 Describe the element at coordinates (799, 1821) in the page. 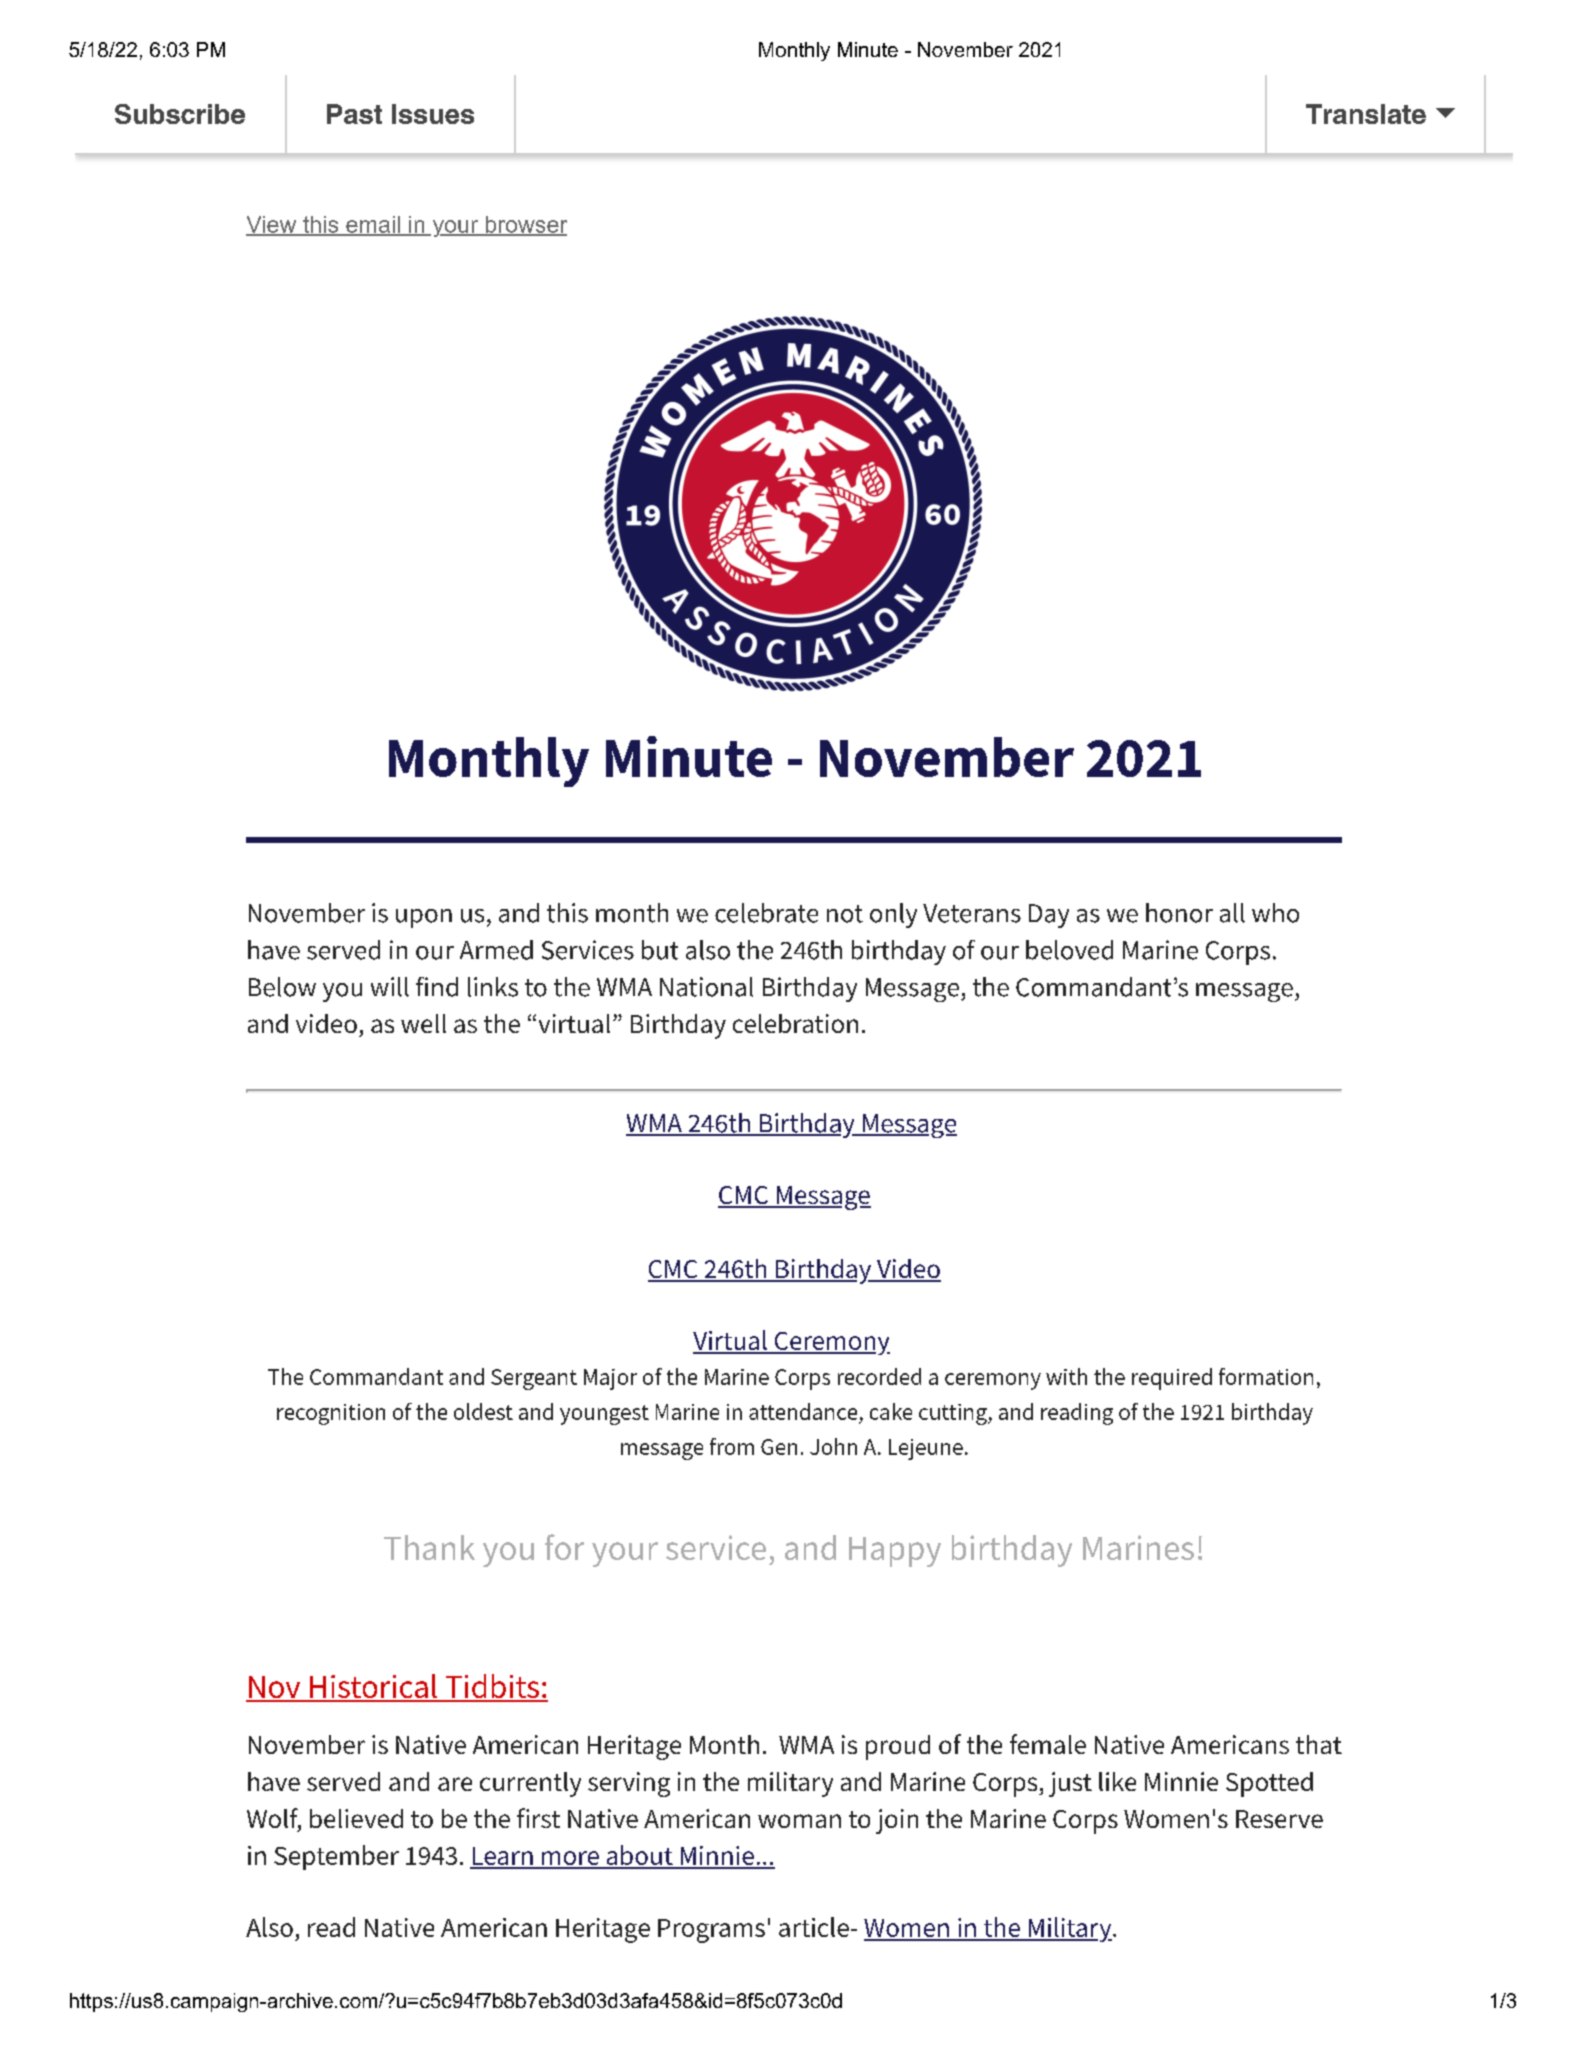

I see `woman` at that location.
